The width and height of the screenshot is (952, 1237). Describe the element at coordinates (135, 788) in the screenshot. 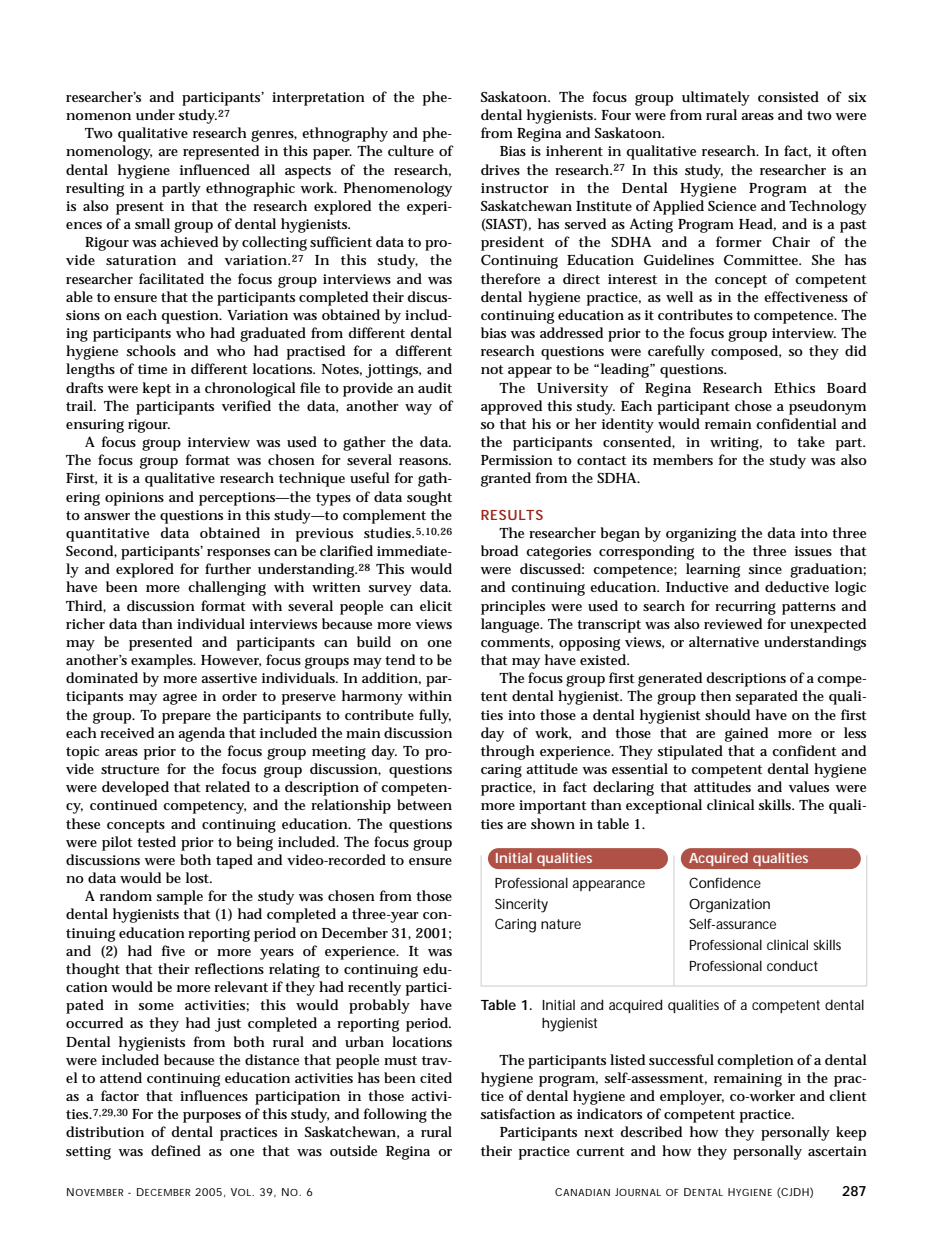

I see `developed` at that location.
